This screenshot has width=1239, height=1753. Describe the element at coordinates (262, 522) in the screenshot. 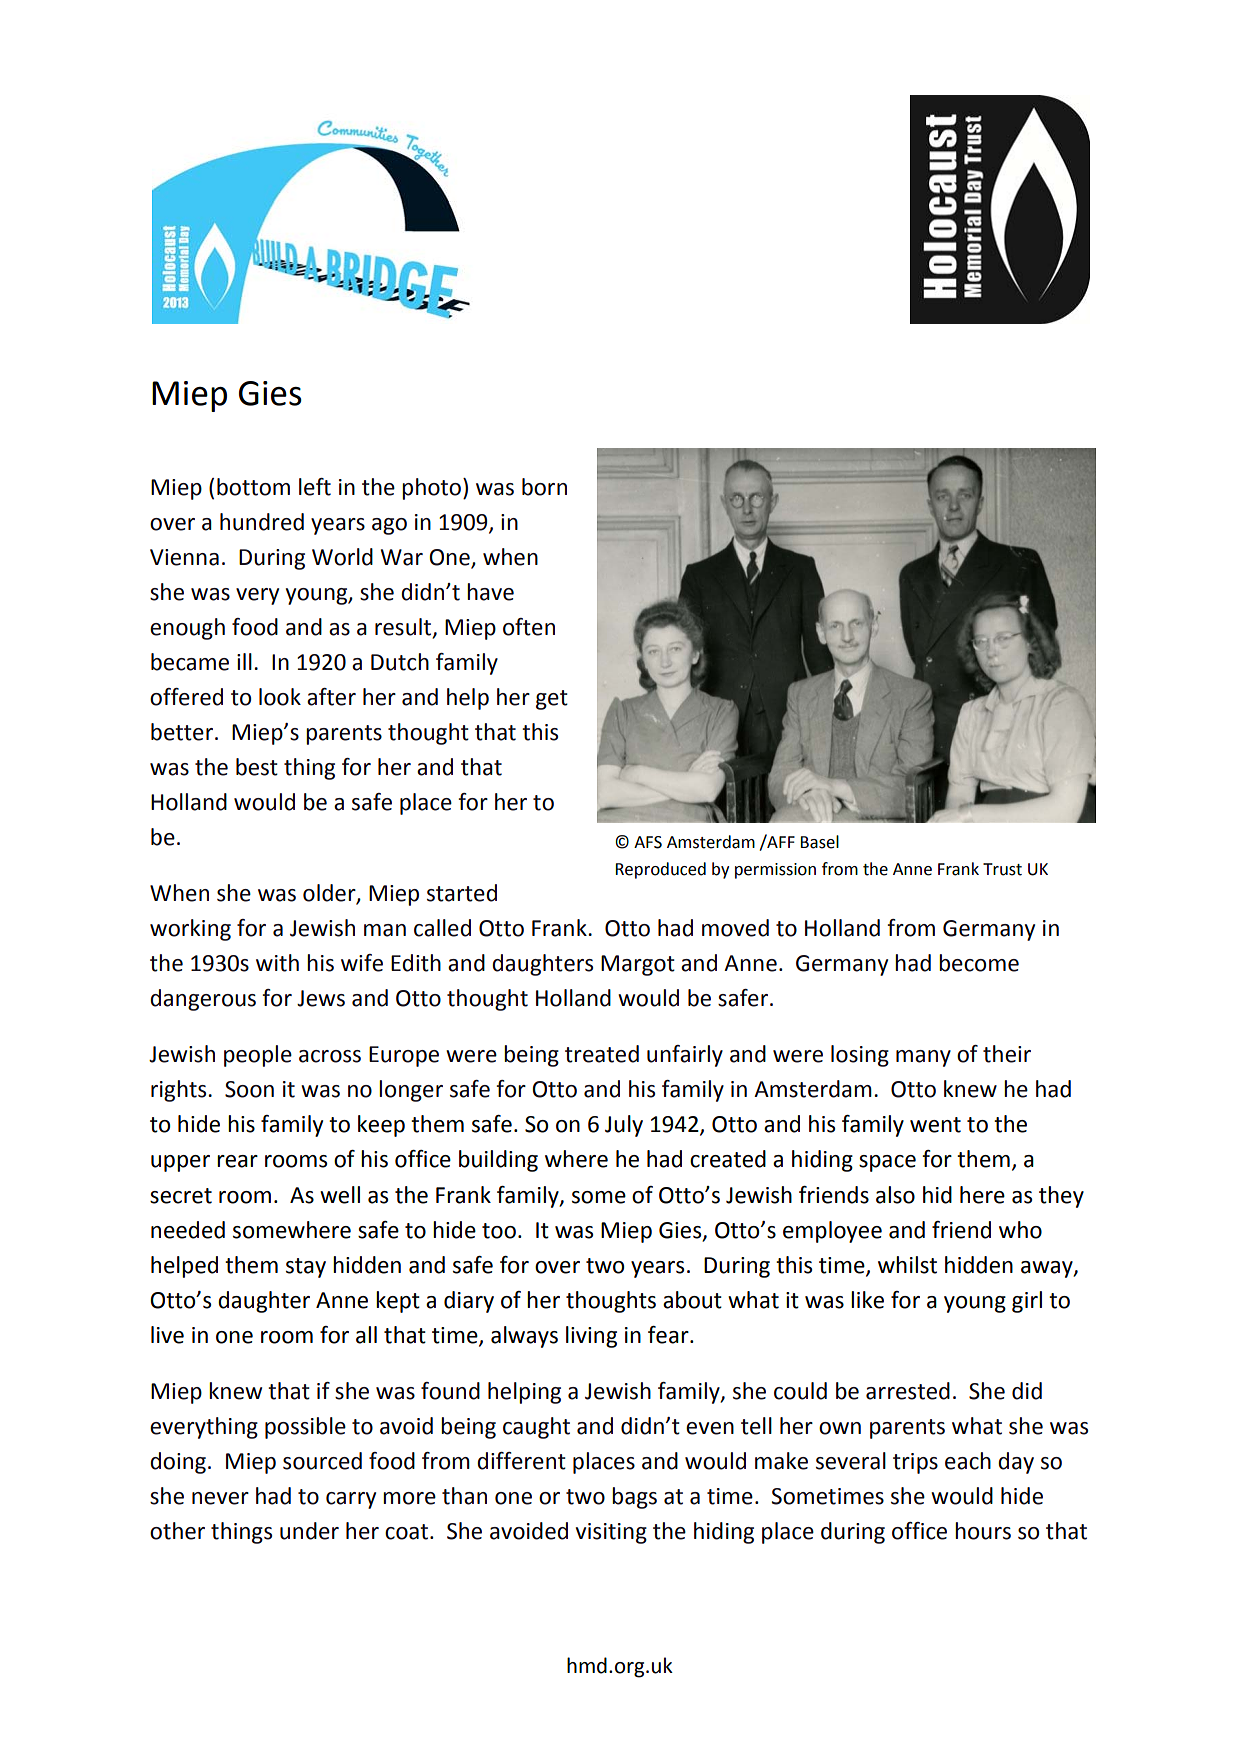

I see `hundred` at that location.
